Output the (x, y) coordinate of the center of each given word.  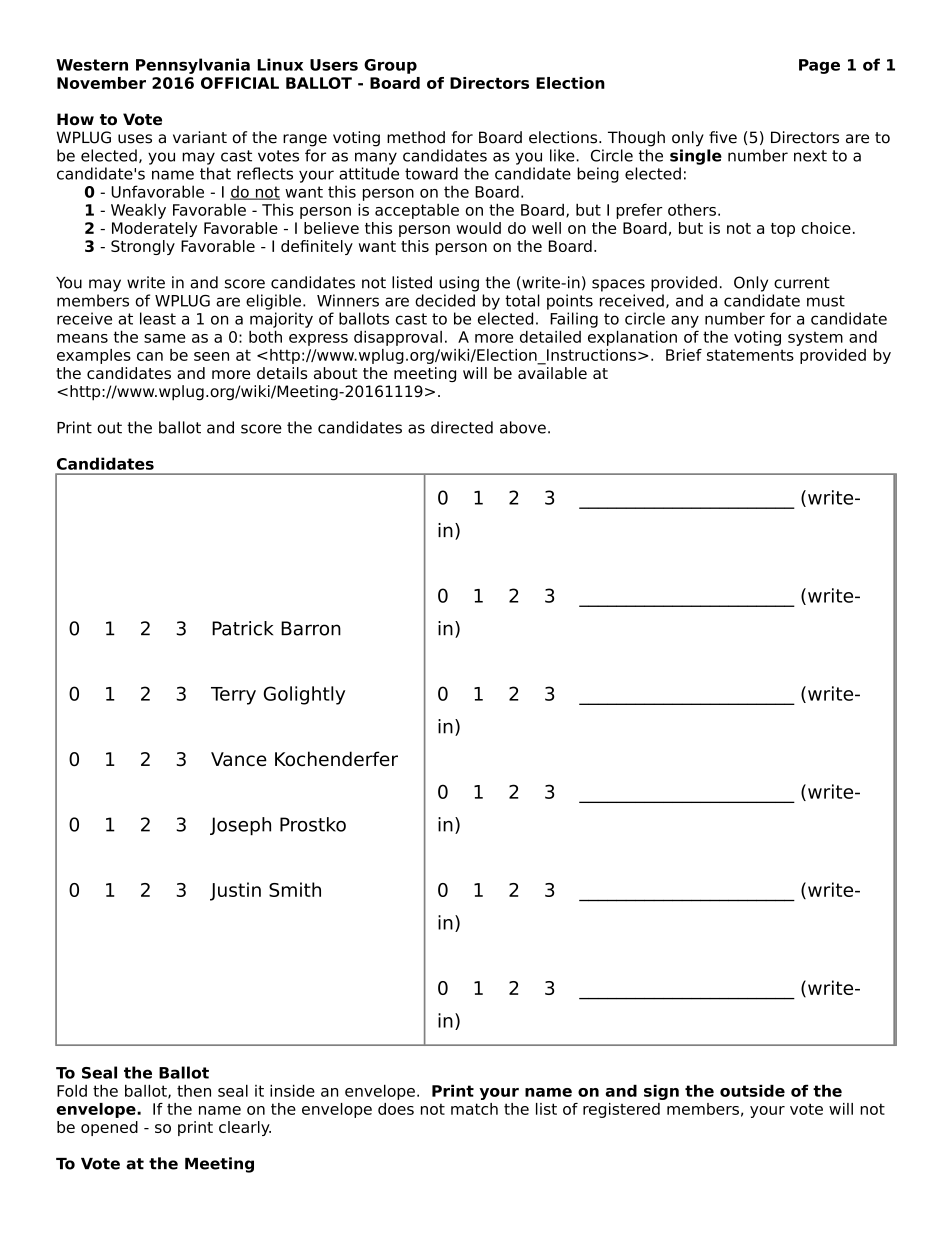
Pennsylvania (193, 66)
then (194, 1090)
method (416, 137)
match (474, 1109)
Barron (311, 628)
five (723, 137)
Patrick (242, 628)
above (523, 427)
